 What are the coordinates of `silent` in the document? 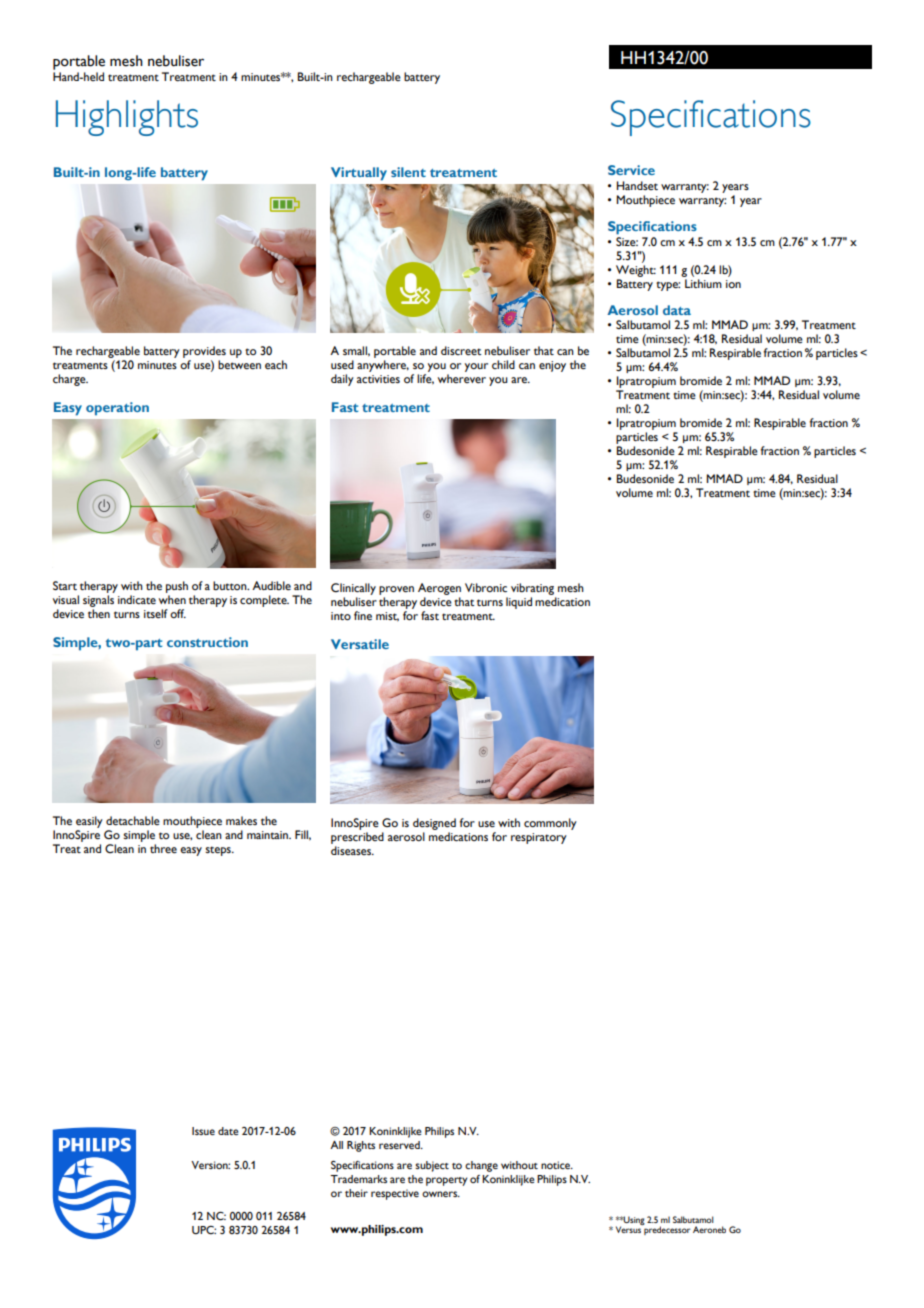 It's located at (408, 172).
